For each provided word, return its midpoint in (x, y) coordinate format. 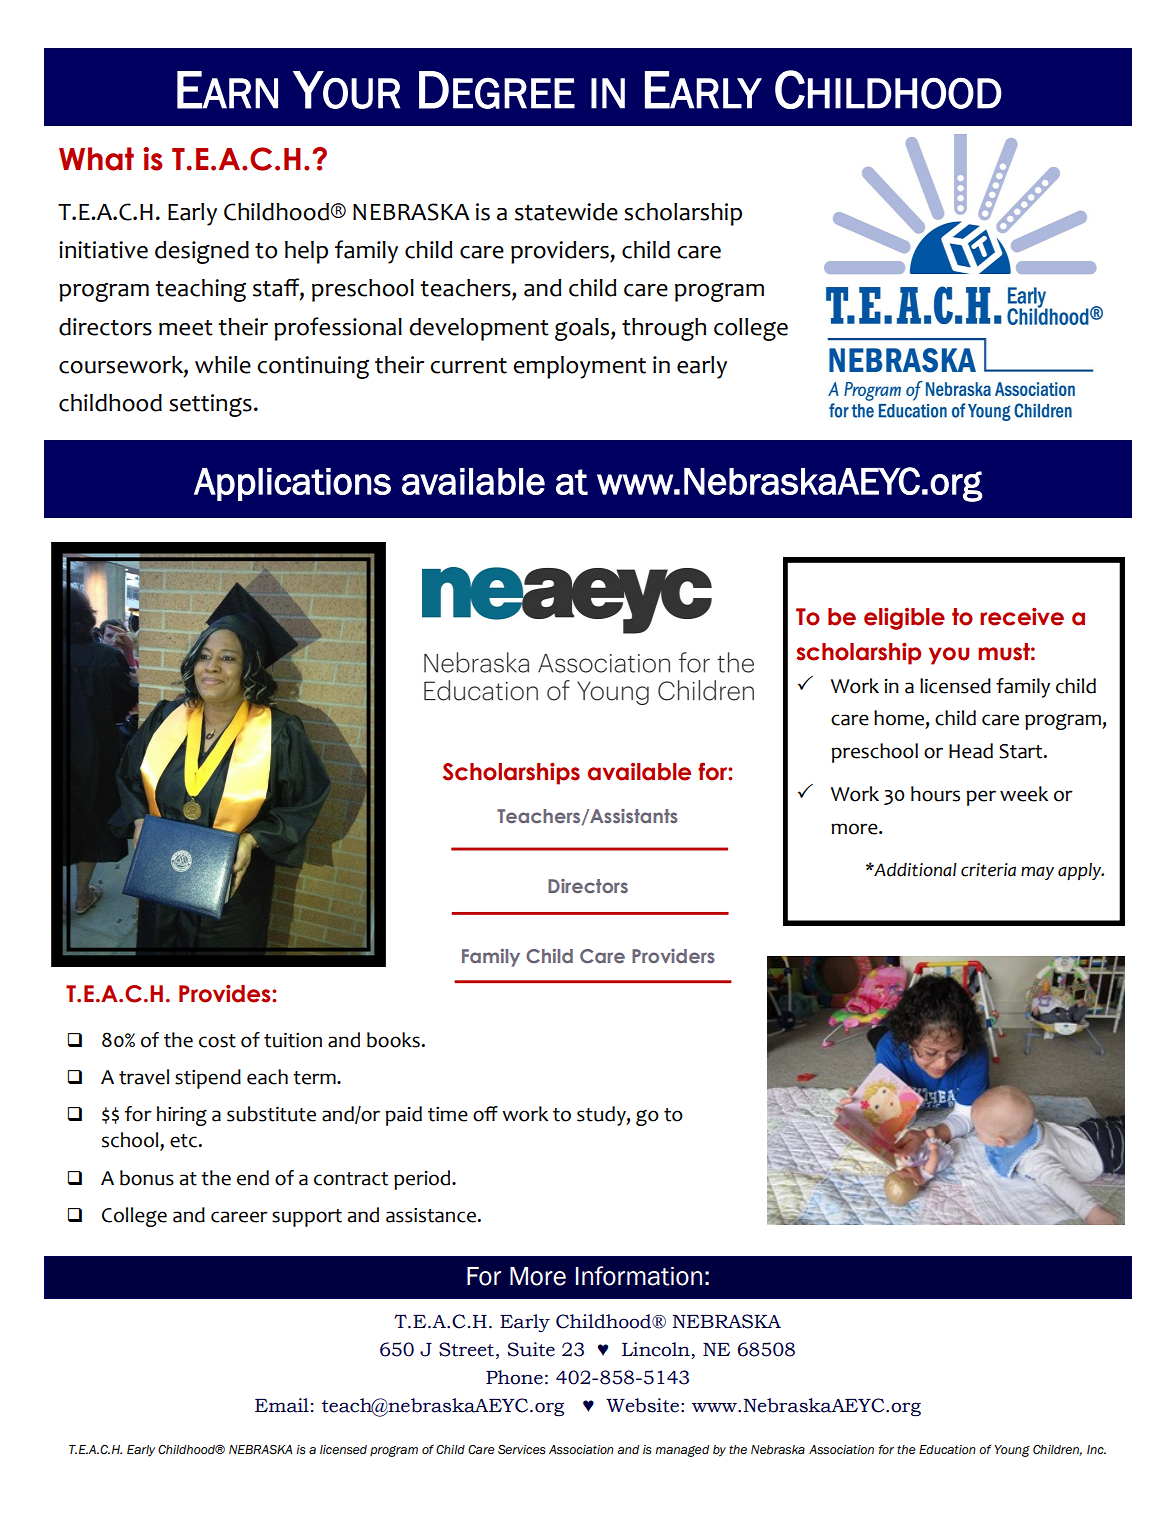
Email (282, 1405)
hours (935, 794)
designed (202, 252)
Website (642, 1405)
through (664, 329)
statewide (566, 212)
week (1024, 794)
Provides (226, 993)
